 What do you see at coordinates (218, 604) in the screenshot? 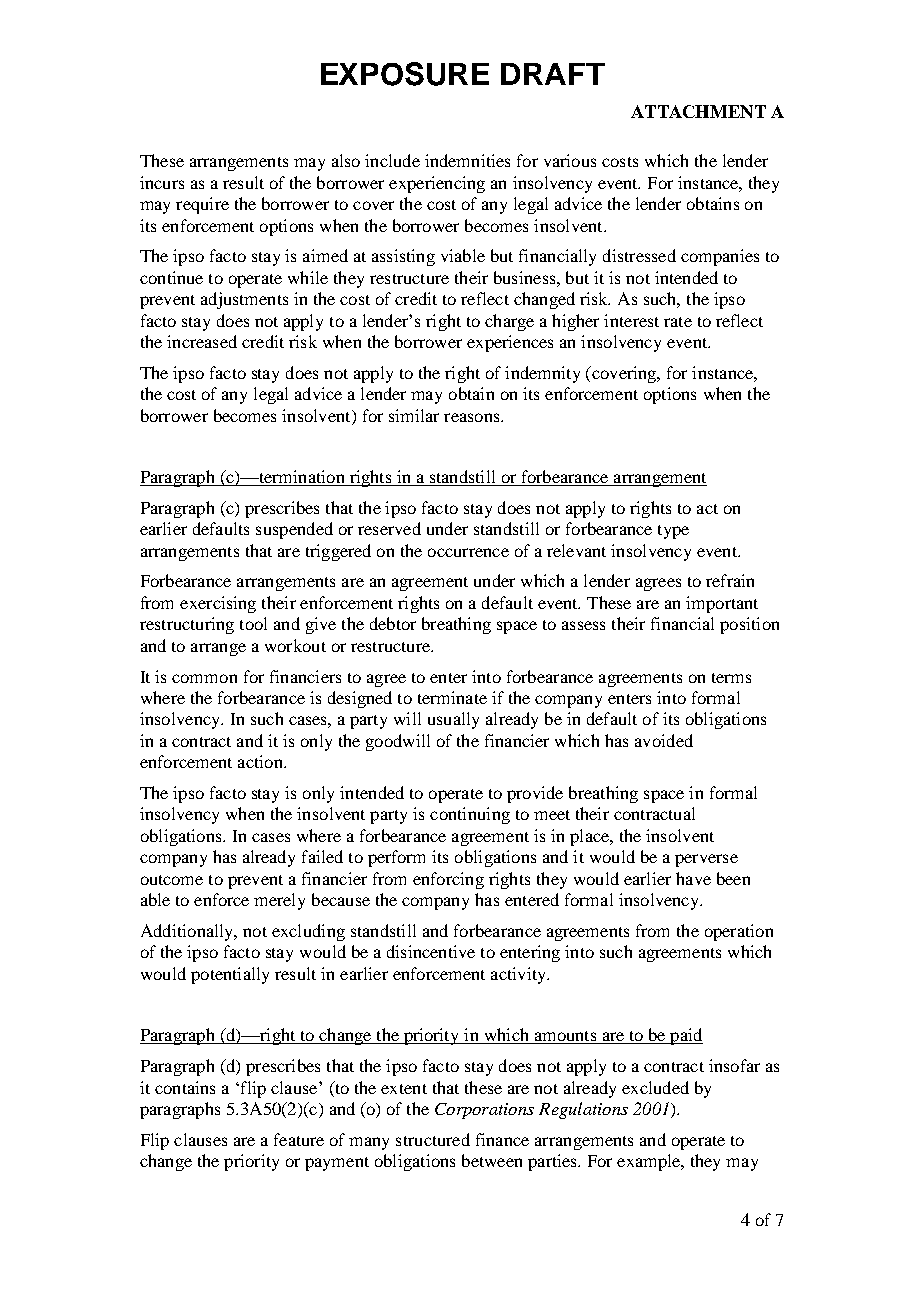
I see `exercising` at bounding box center [218, 604].
